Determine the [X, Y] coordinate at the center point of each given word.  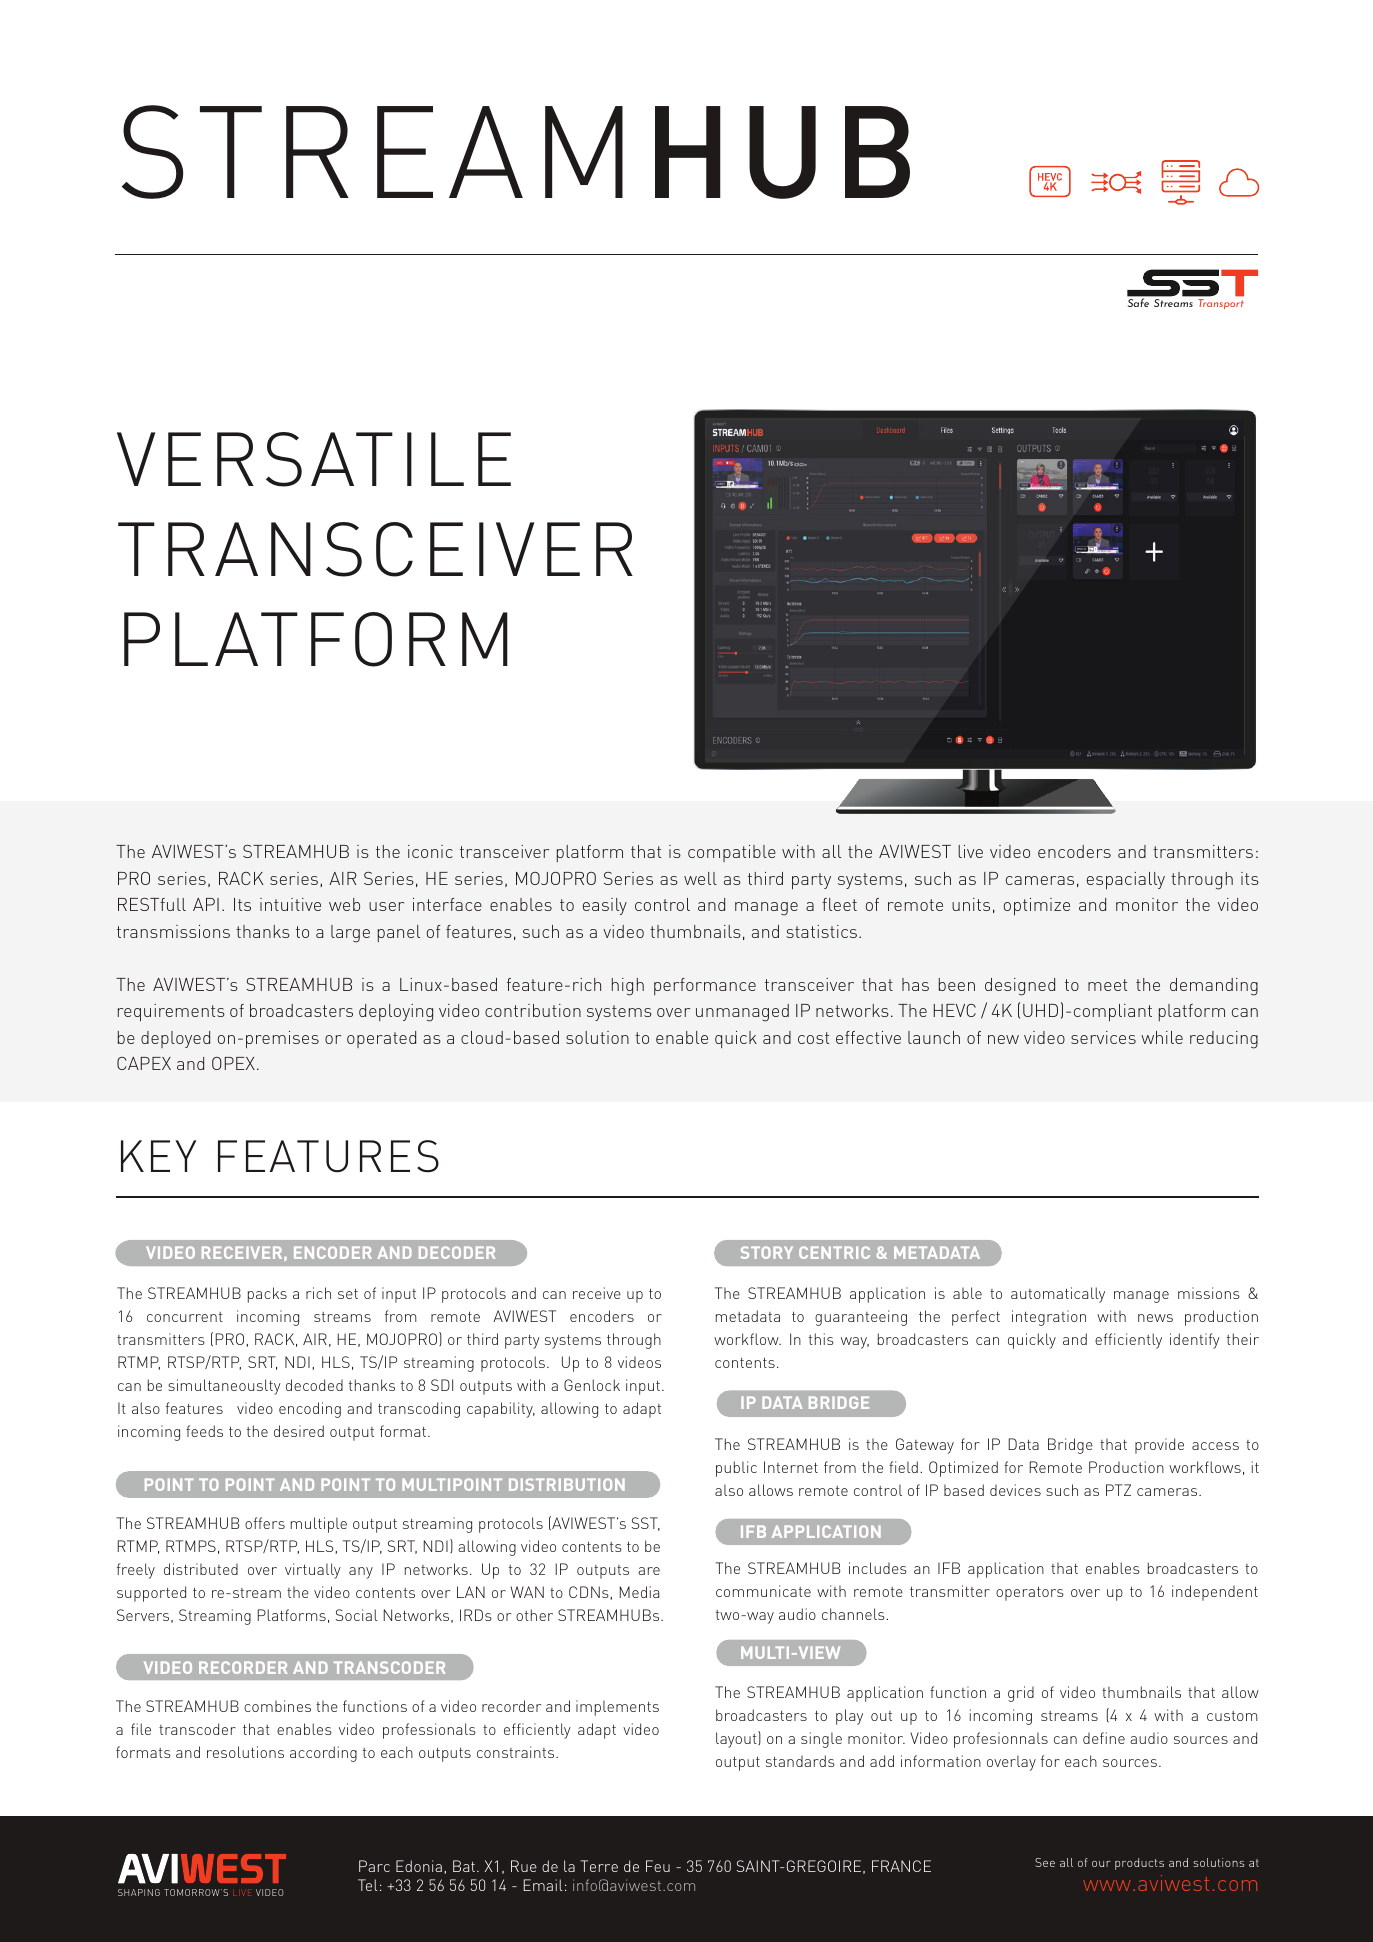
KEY [158, 1156]
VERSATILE [314, 459]
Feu [658, 1866]
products [1139, 1864]
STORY [767, 1252]
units [971, 904]
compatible [732, 853]
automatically [1058, 1295]
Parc [374, 1866]
